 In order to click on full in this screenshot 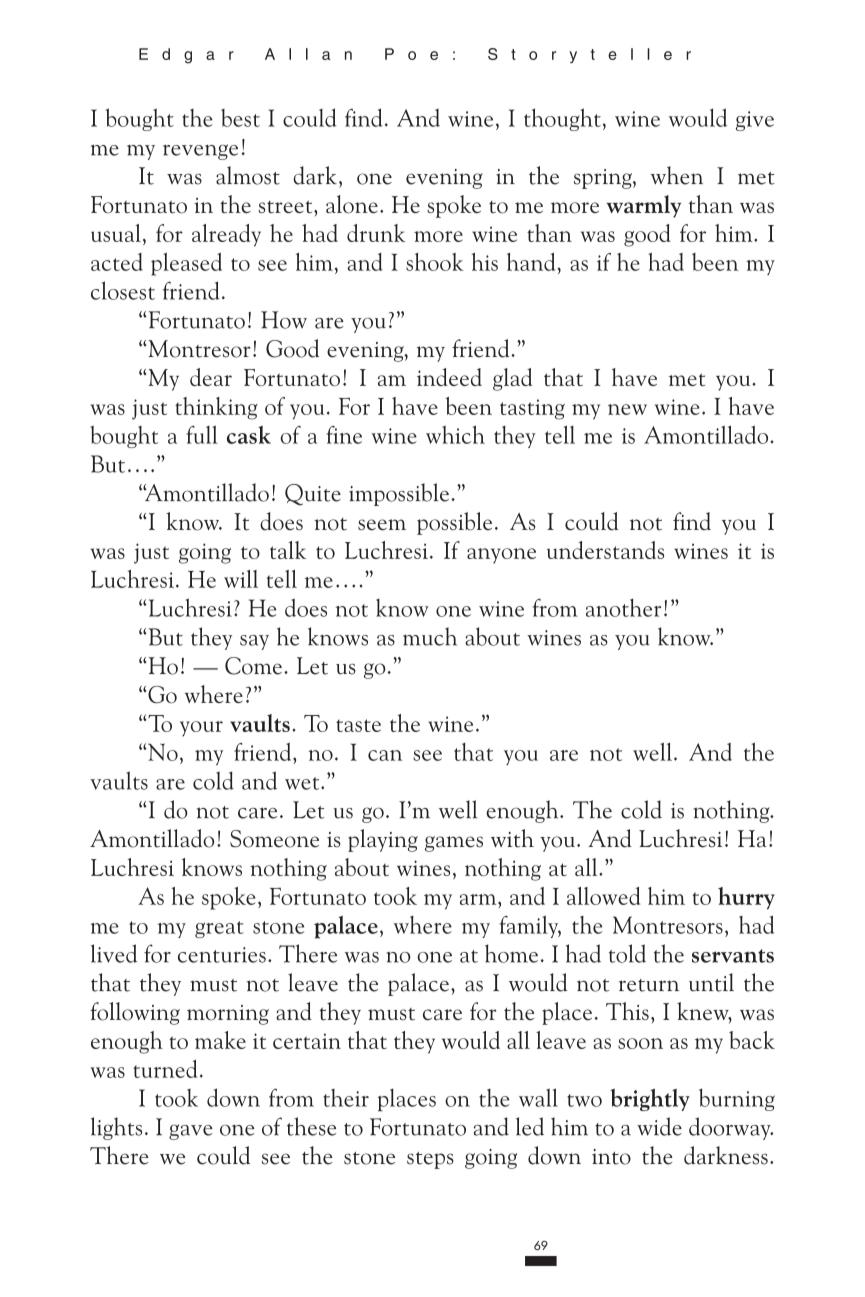, I will do `click(202, 435)`.
